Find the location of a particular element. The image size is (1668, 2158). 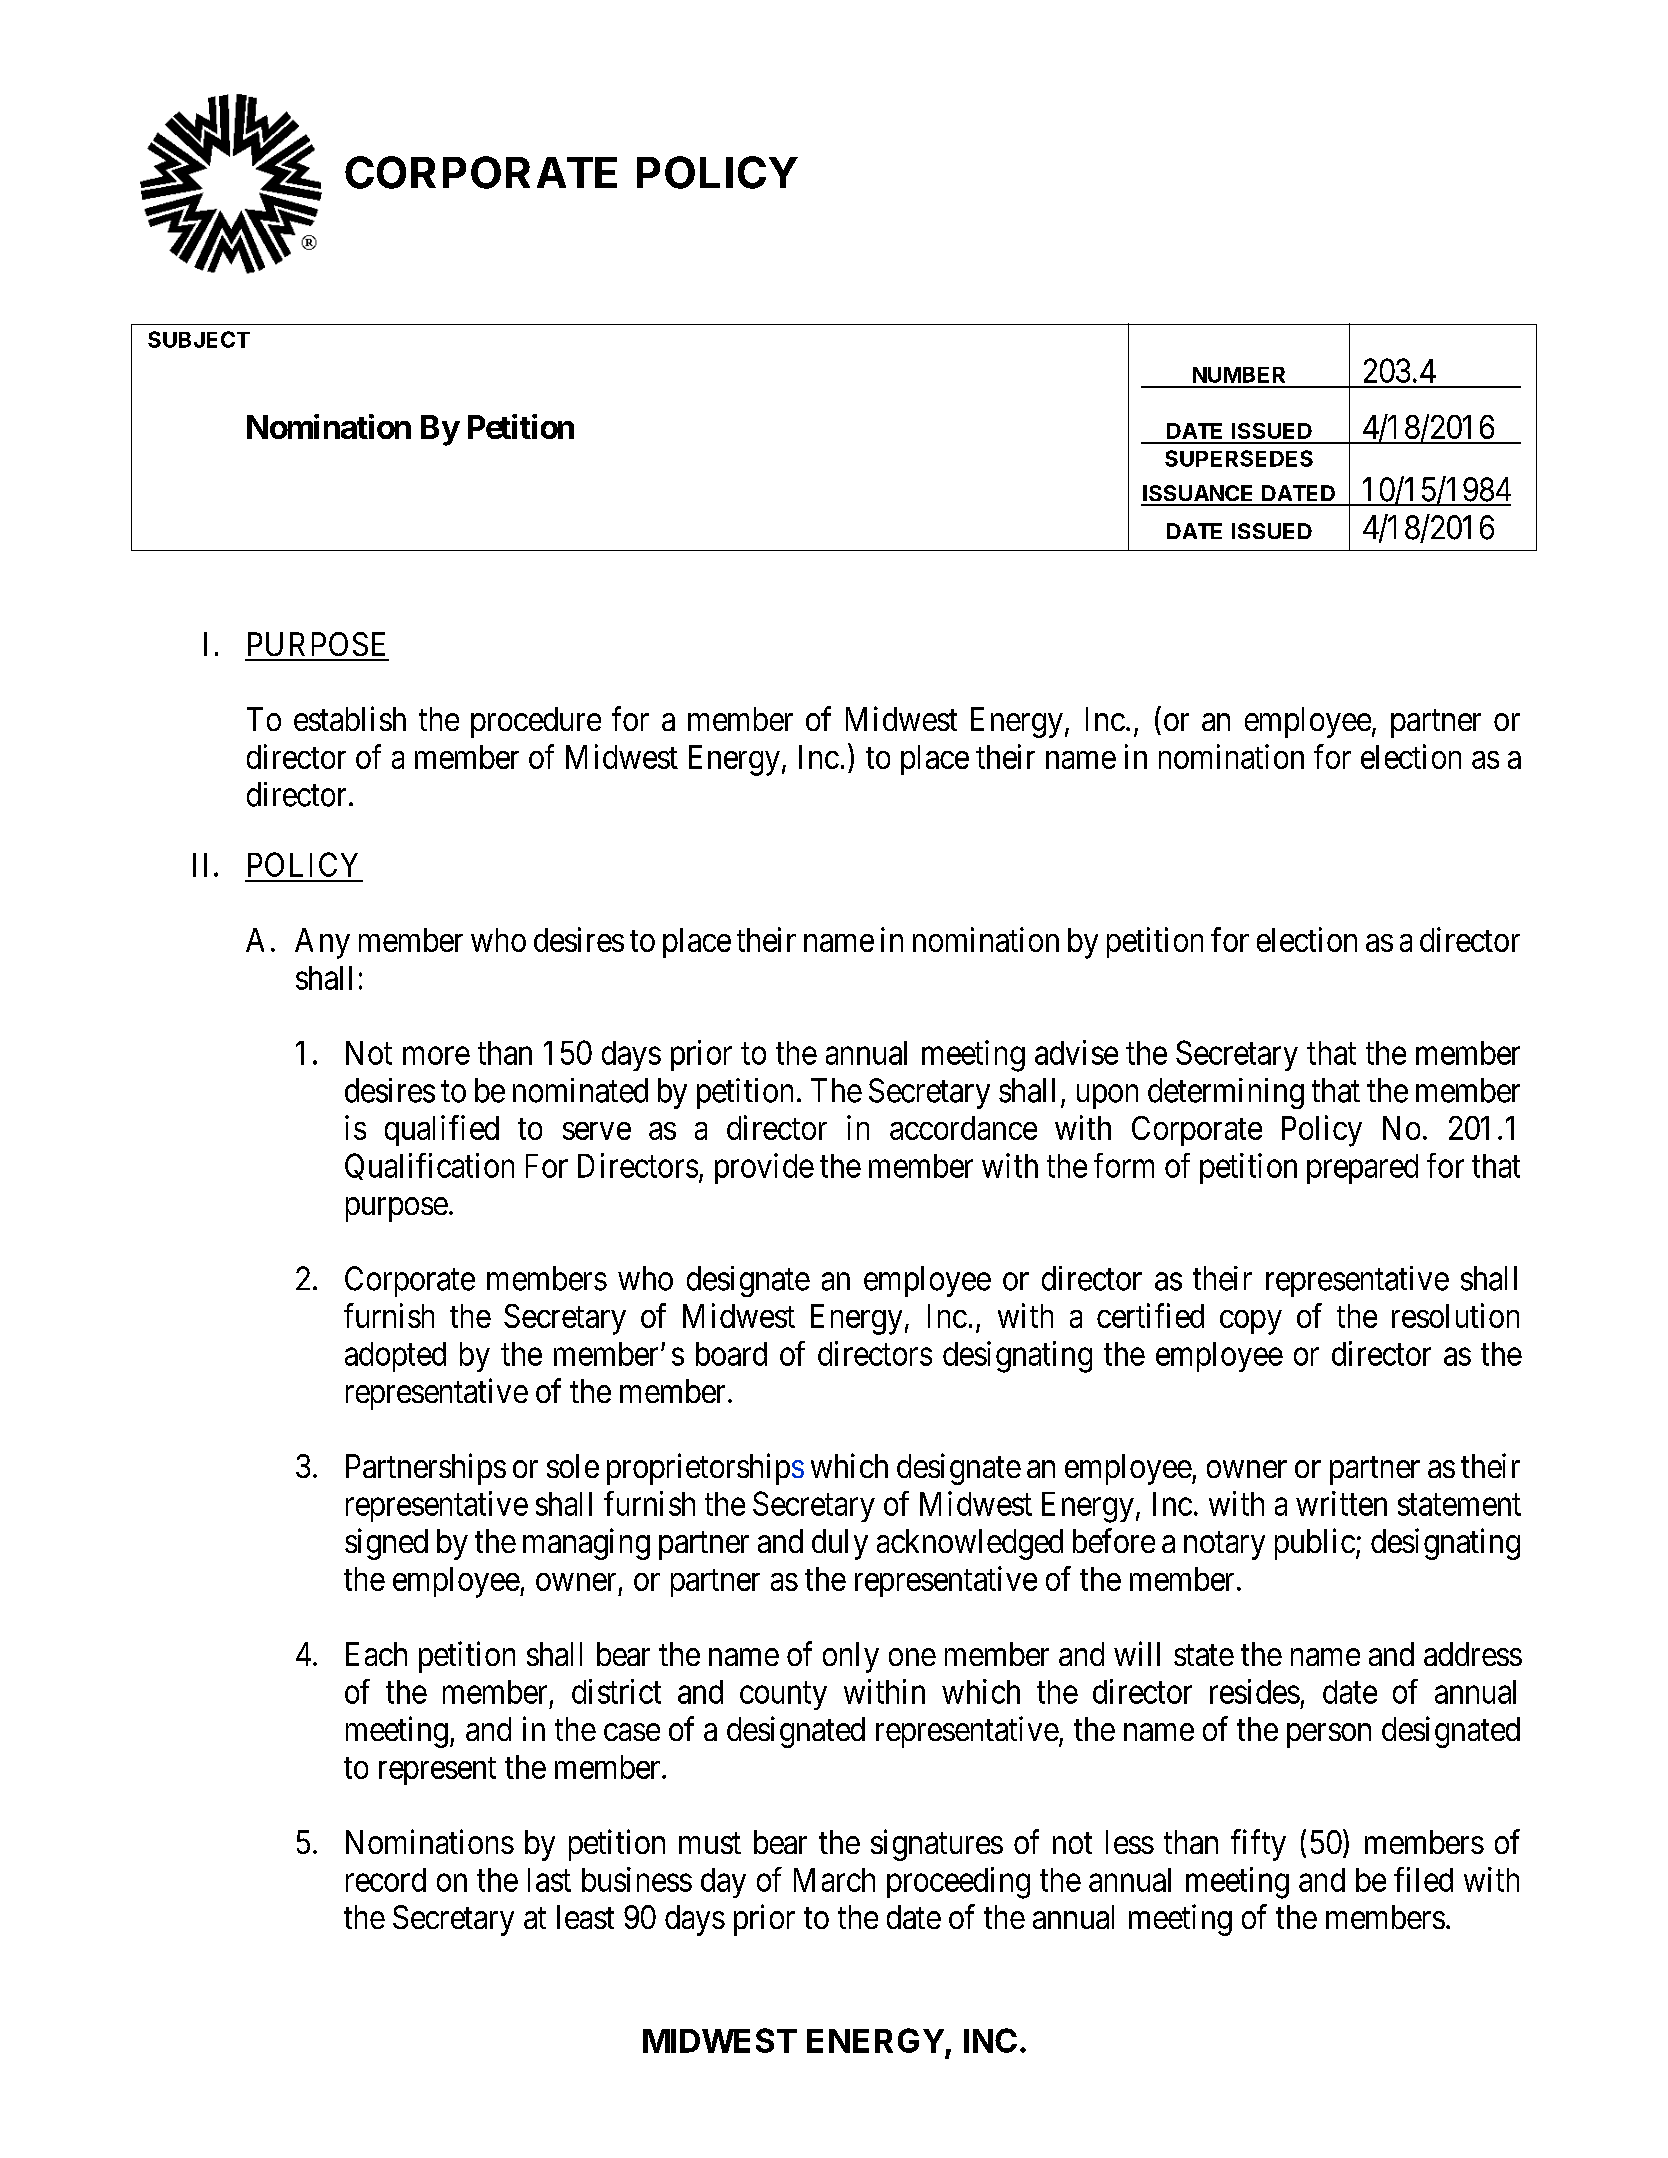

SUBJECT is located at coordinates (199, 339).
